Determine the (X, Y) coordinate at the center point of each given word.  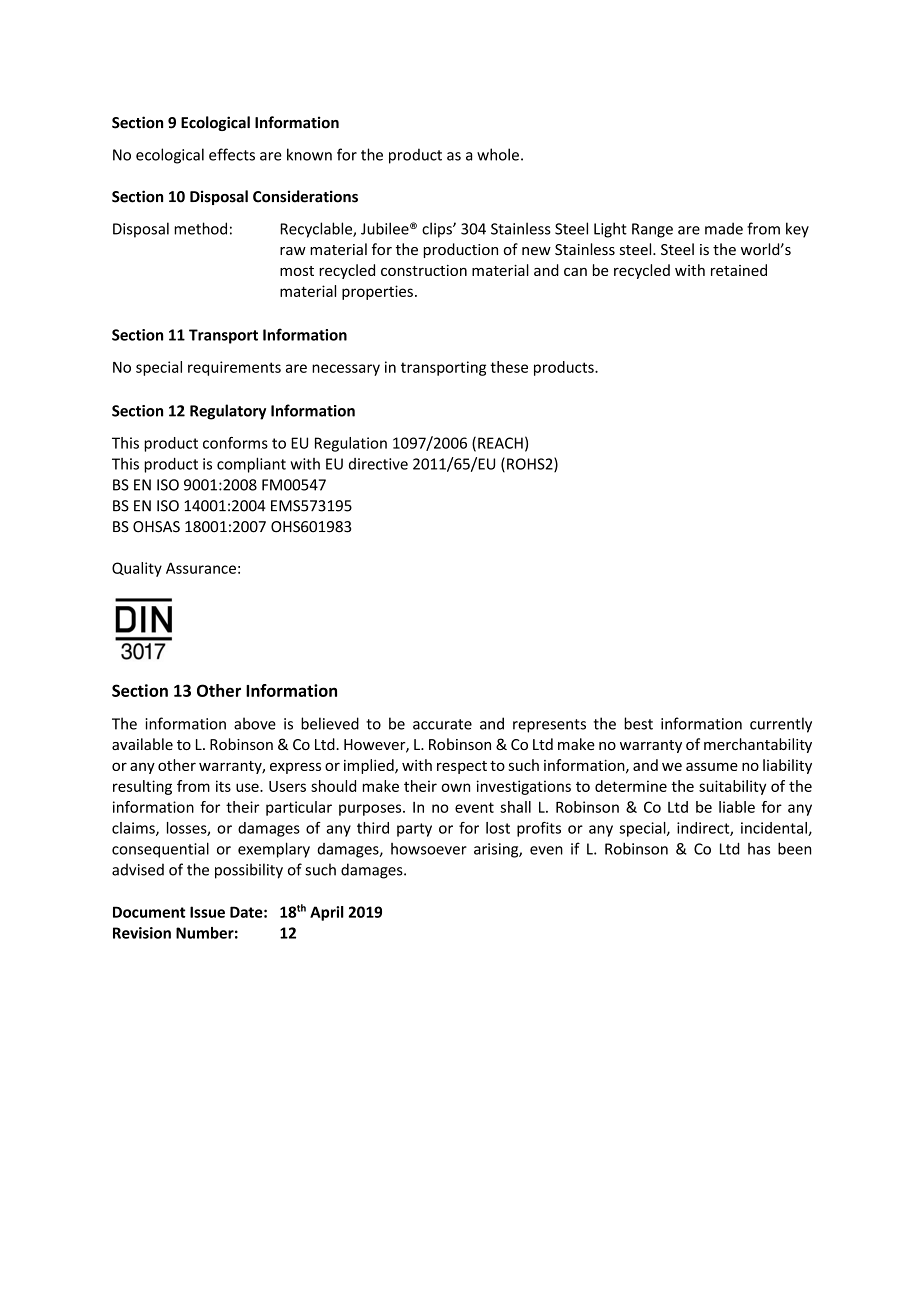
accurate (442, 724)
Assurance (201, 568)
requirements (234, 368)
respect (462, 767)
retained (739, 270)
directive (378, 464)
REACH (500, 443)
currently (781, 725)
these (509, 367)
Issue (207, 912)
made (724, 228)
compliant (251, 465)
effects (232, 154)
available (142, 744)
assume (712, 766)
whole (498, 154)
